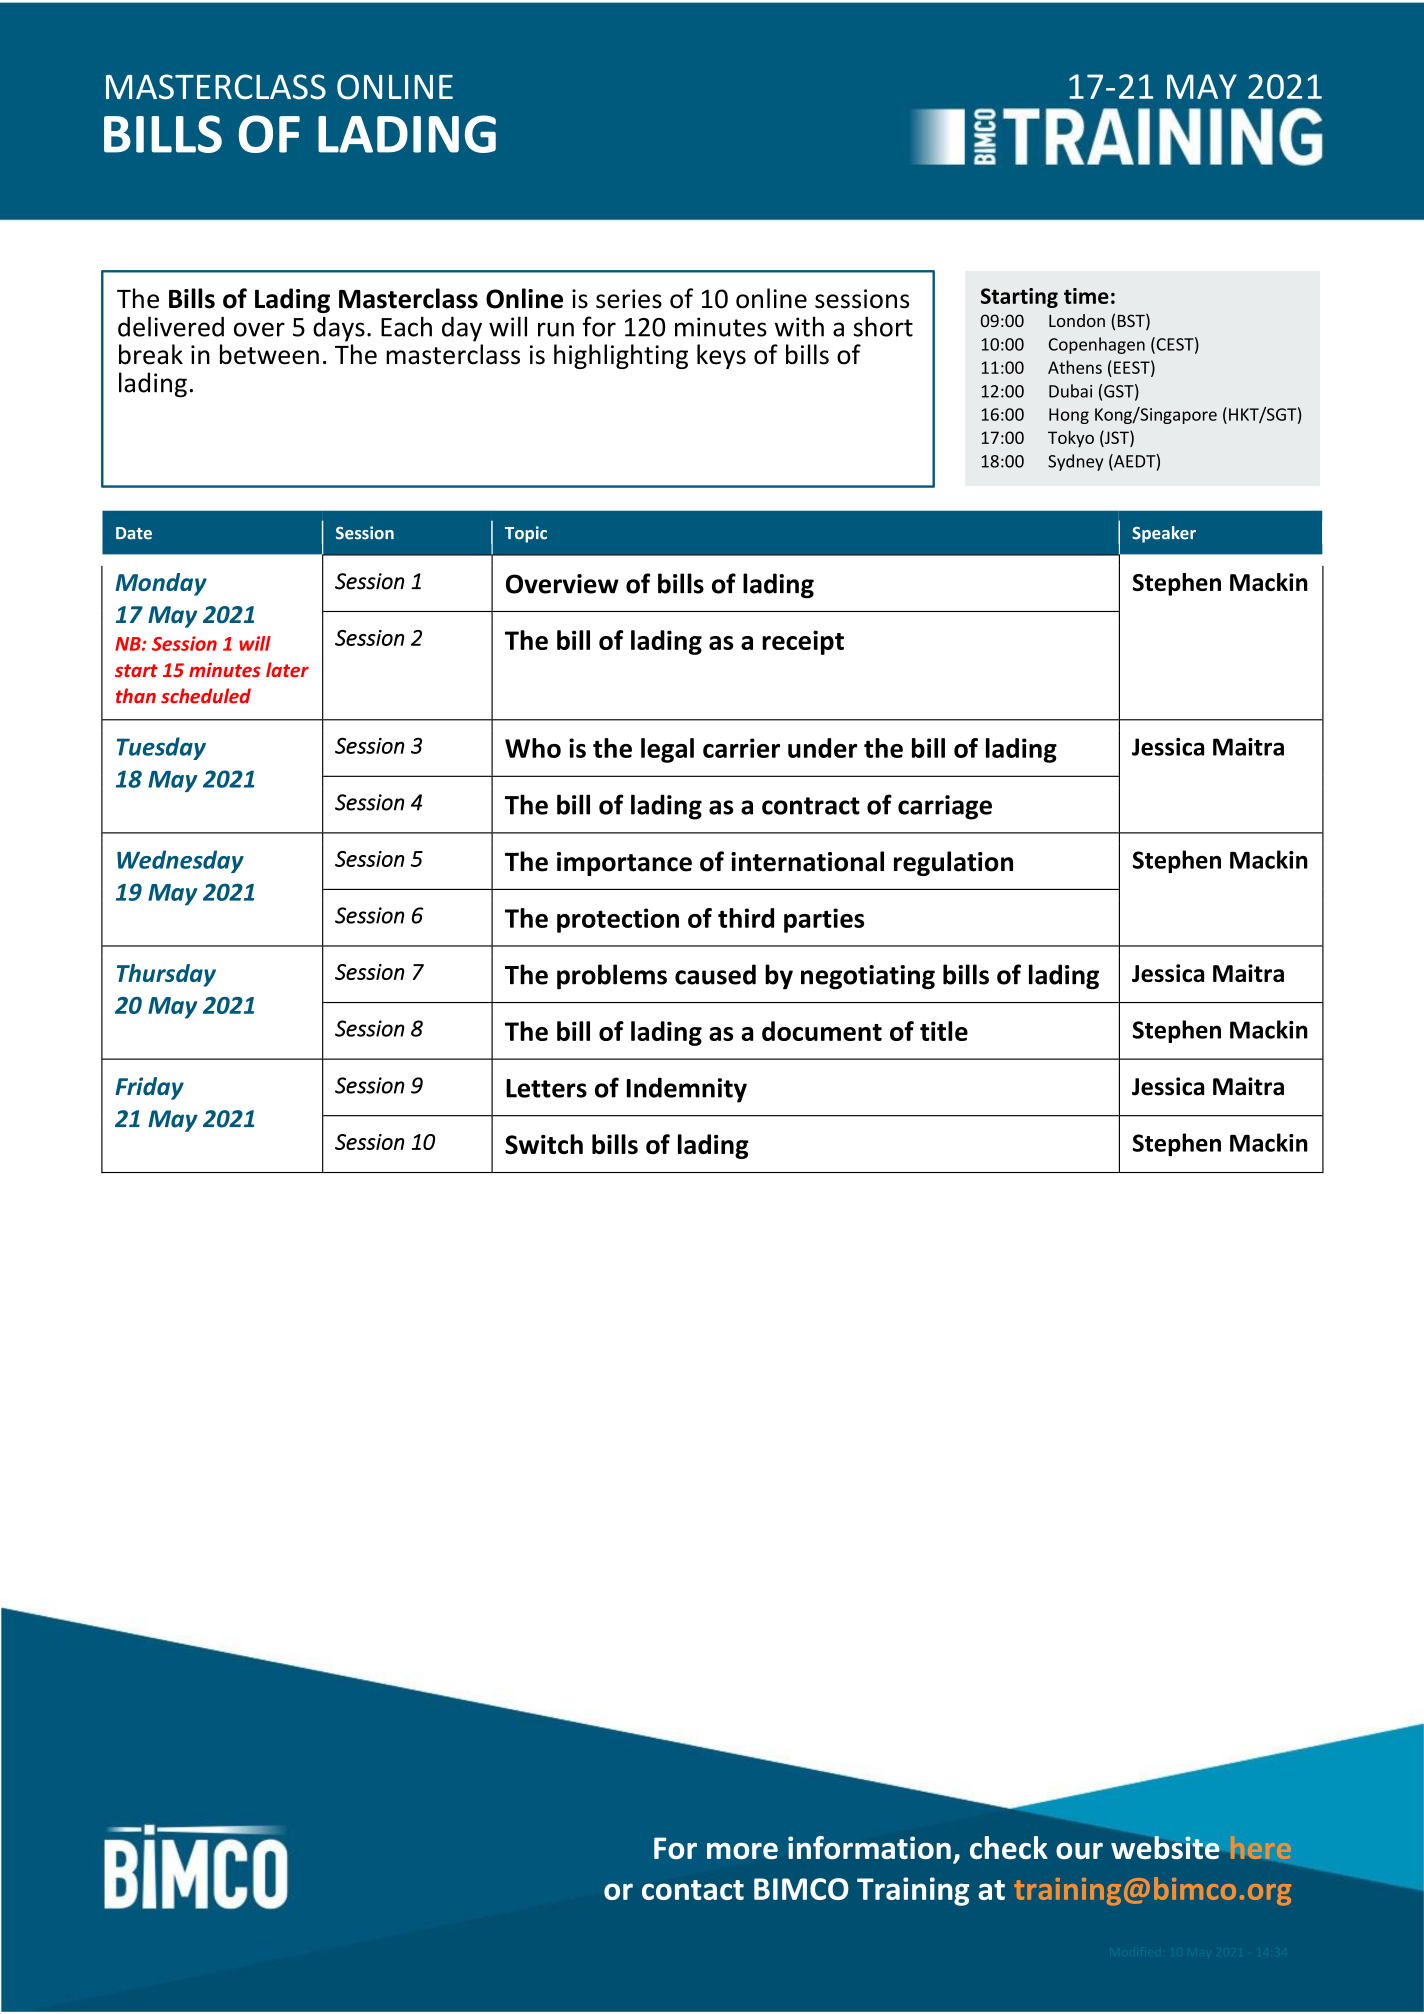  Describe the element at coordinates (149, 1088) in the page. I see `Friday` at that location.
